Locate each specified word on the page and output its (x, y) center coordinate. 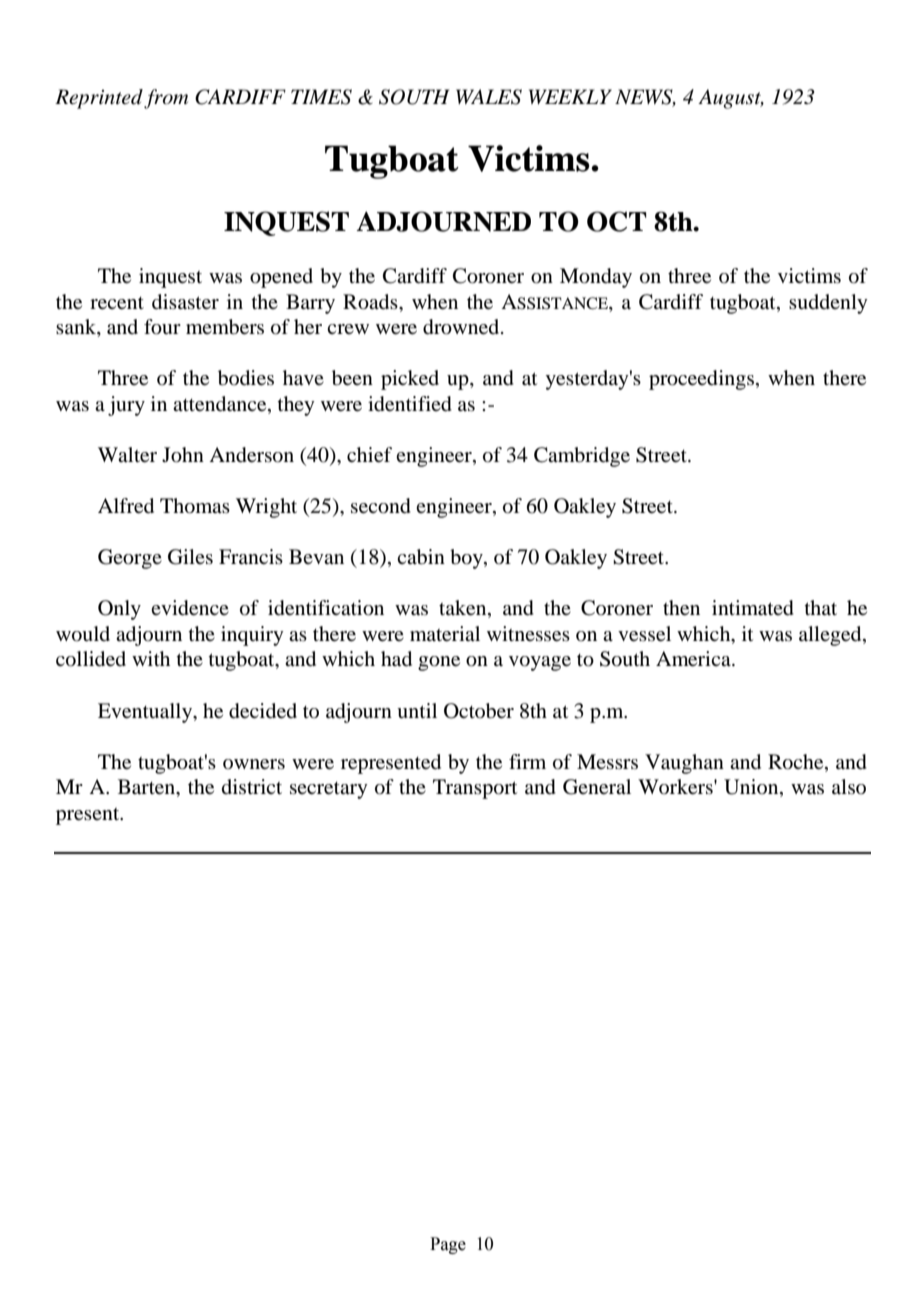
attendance (221, 405)
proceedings (701, 380)
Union (752, 788)
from (166, 99)
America (694, 659)
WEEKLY (570, 97)
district (252, 786)
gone (439, 663)
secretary (329, 790)
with (151, 658)
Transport (475, 789)
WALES (489, 97)
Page (448, 1245)
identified (410, 404)
